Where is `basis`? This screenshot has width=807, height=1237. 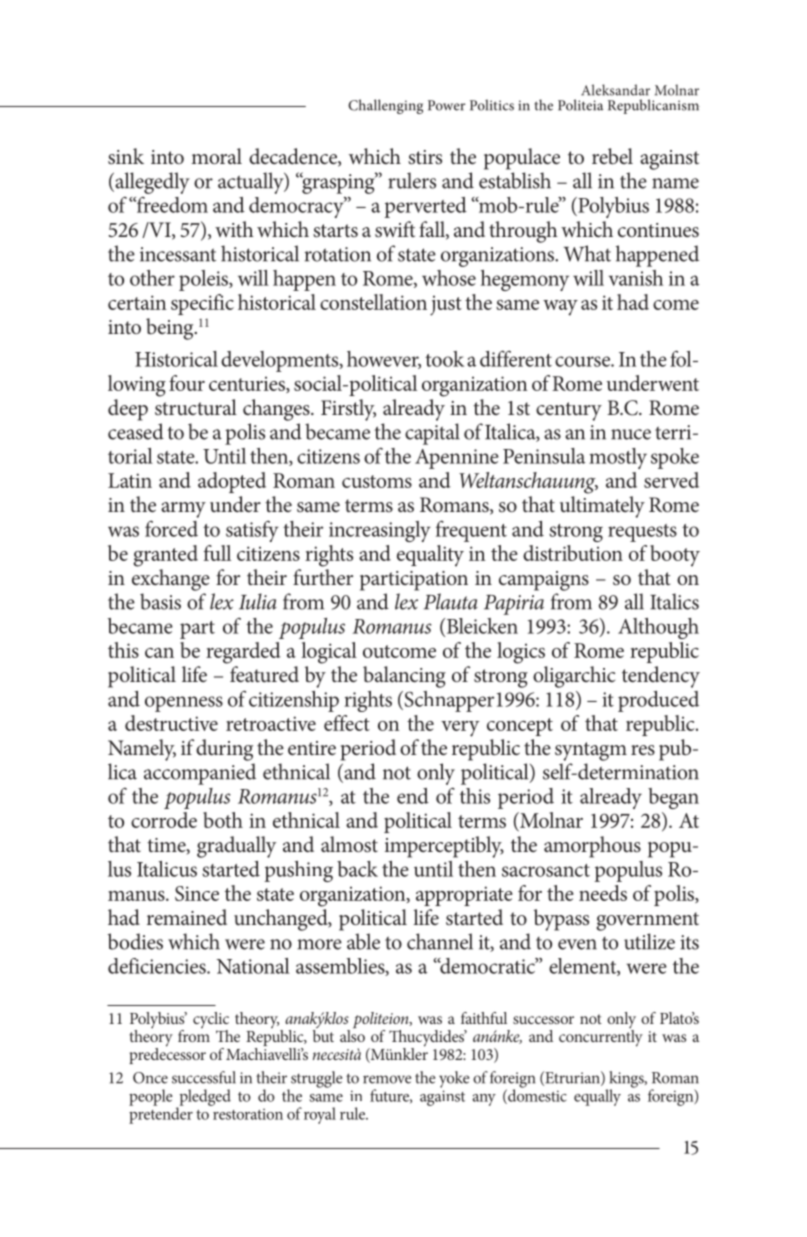
basis is located at coordinates (160, 601).
